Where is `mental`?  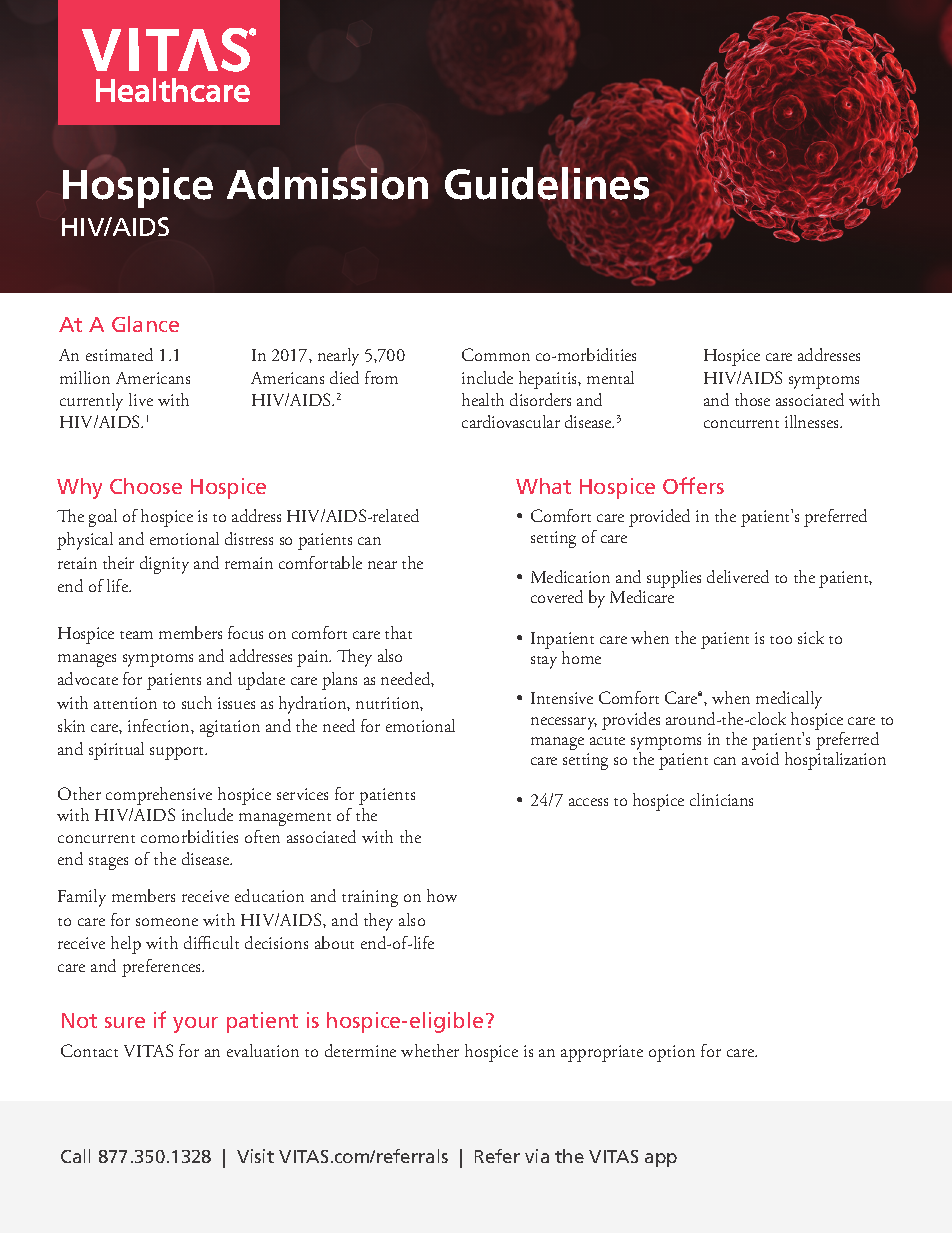
mental is located at coordinates (610, 377).
